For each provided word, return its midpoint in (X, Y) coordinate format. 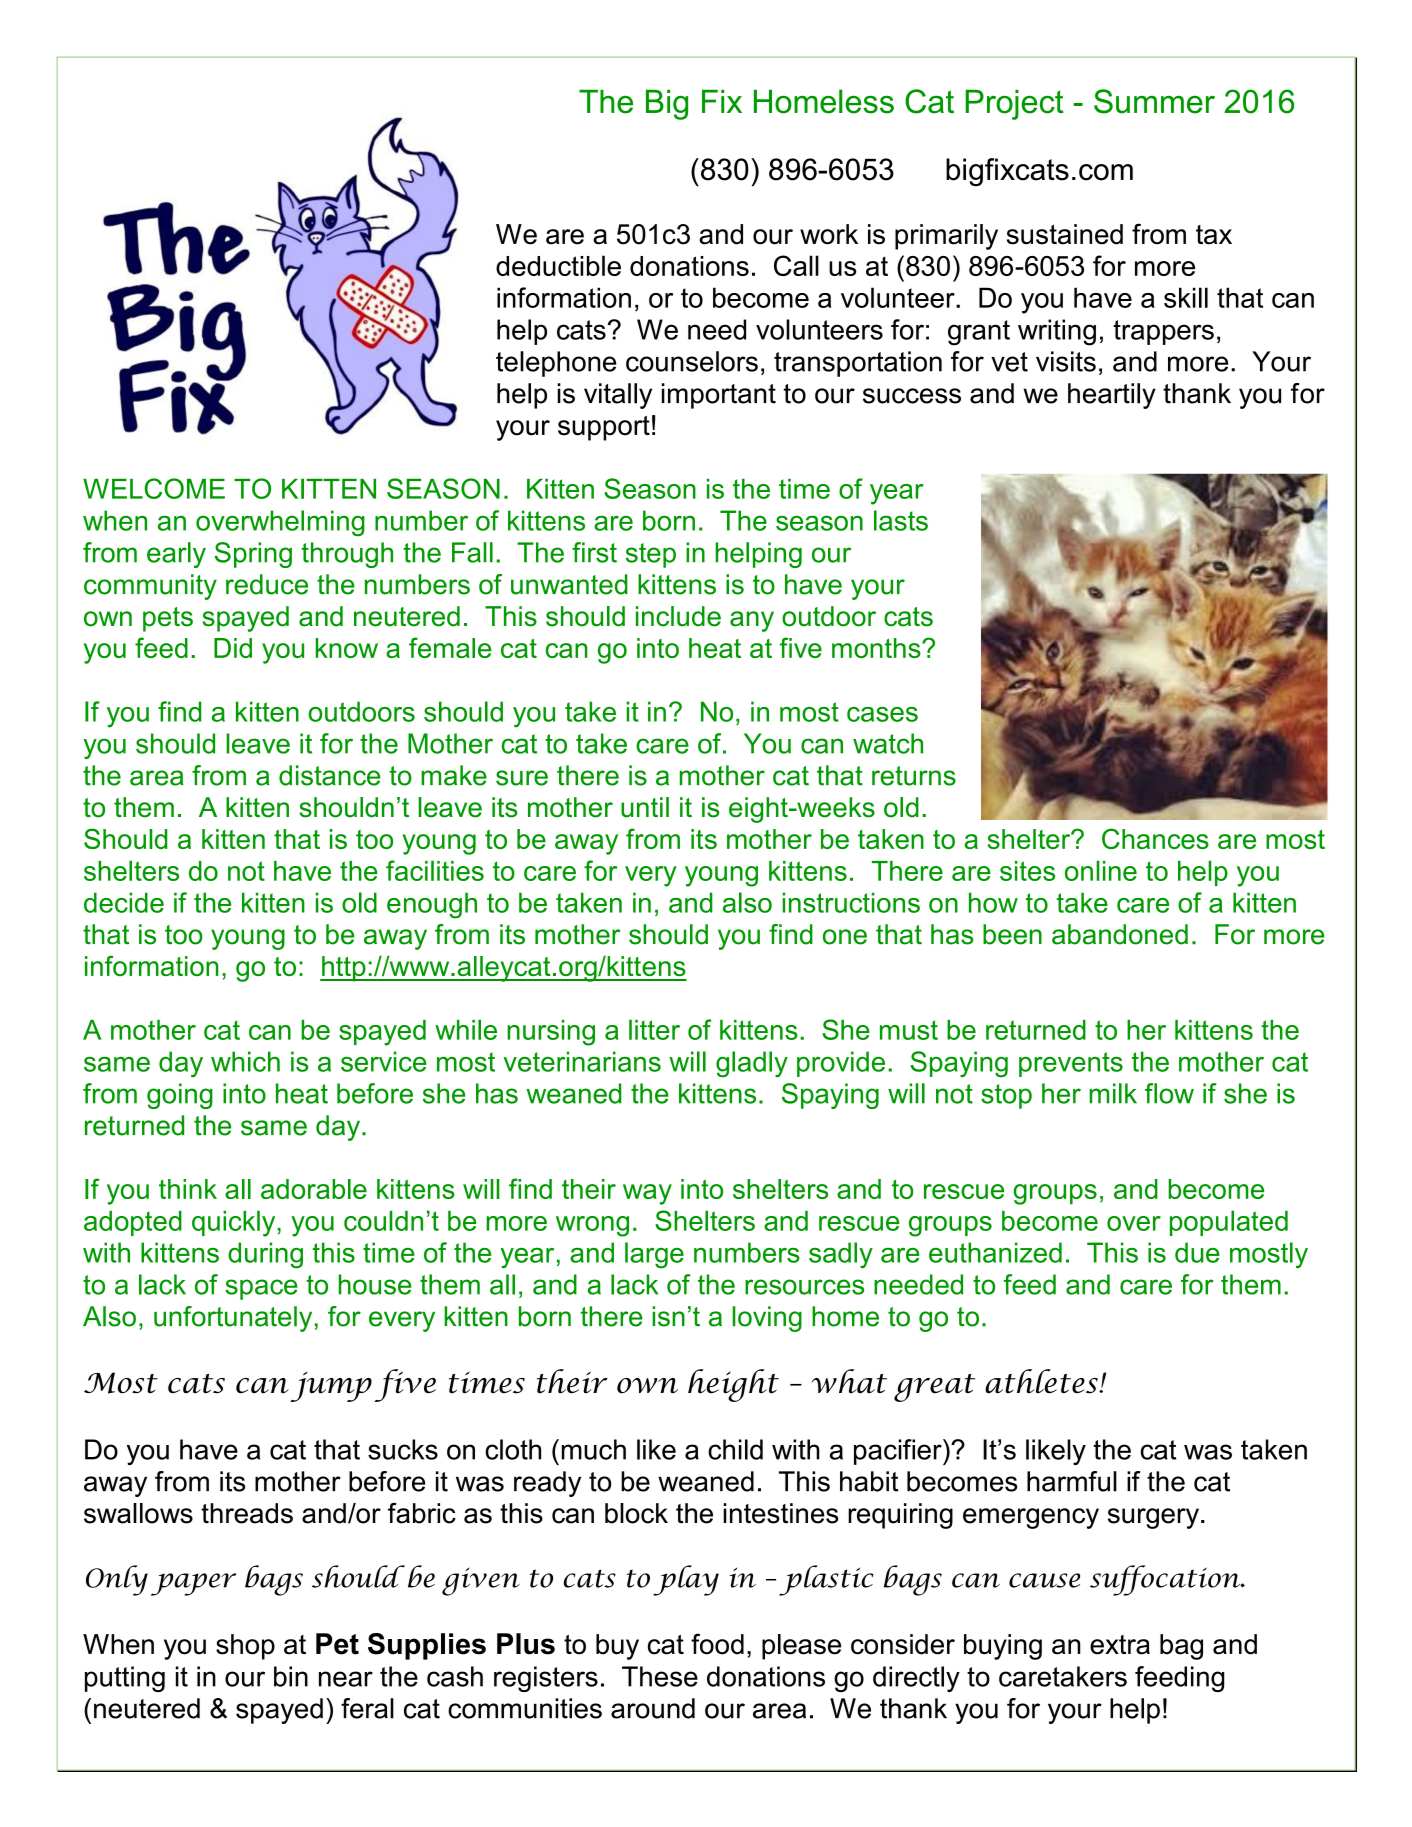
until (645, 807)
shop (245, 1647)
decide (124, 902)
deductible (558, 265)
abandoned (1120, 934)
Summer (1154, 101)
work (829, 234)
